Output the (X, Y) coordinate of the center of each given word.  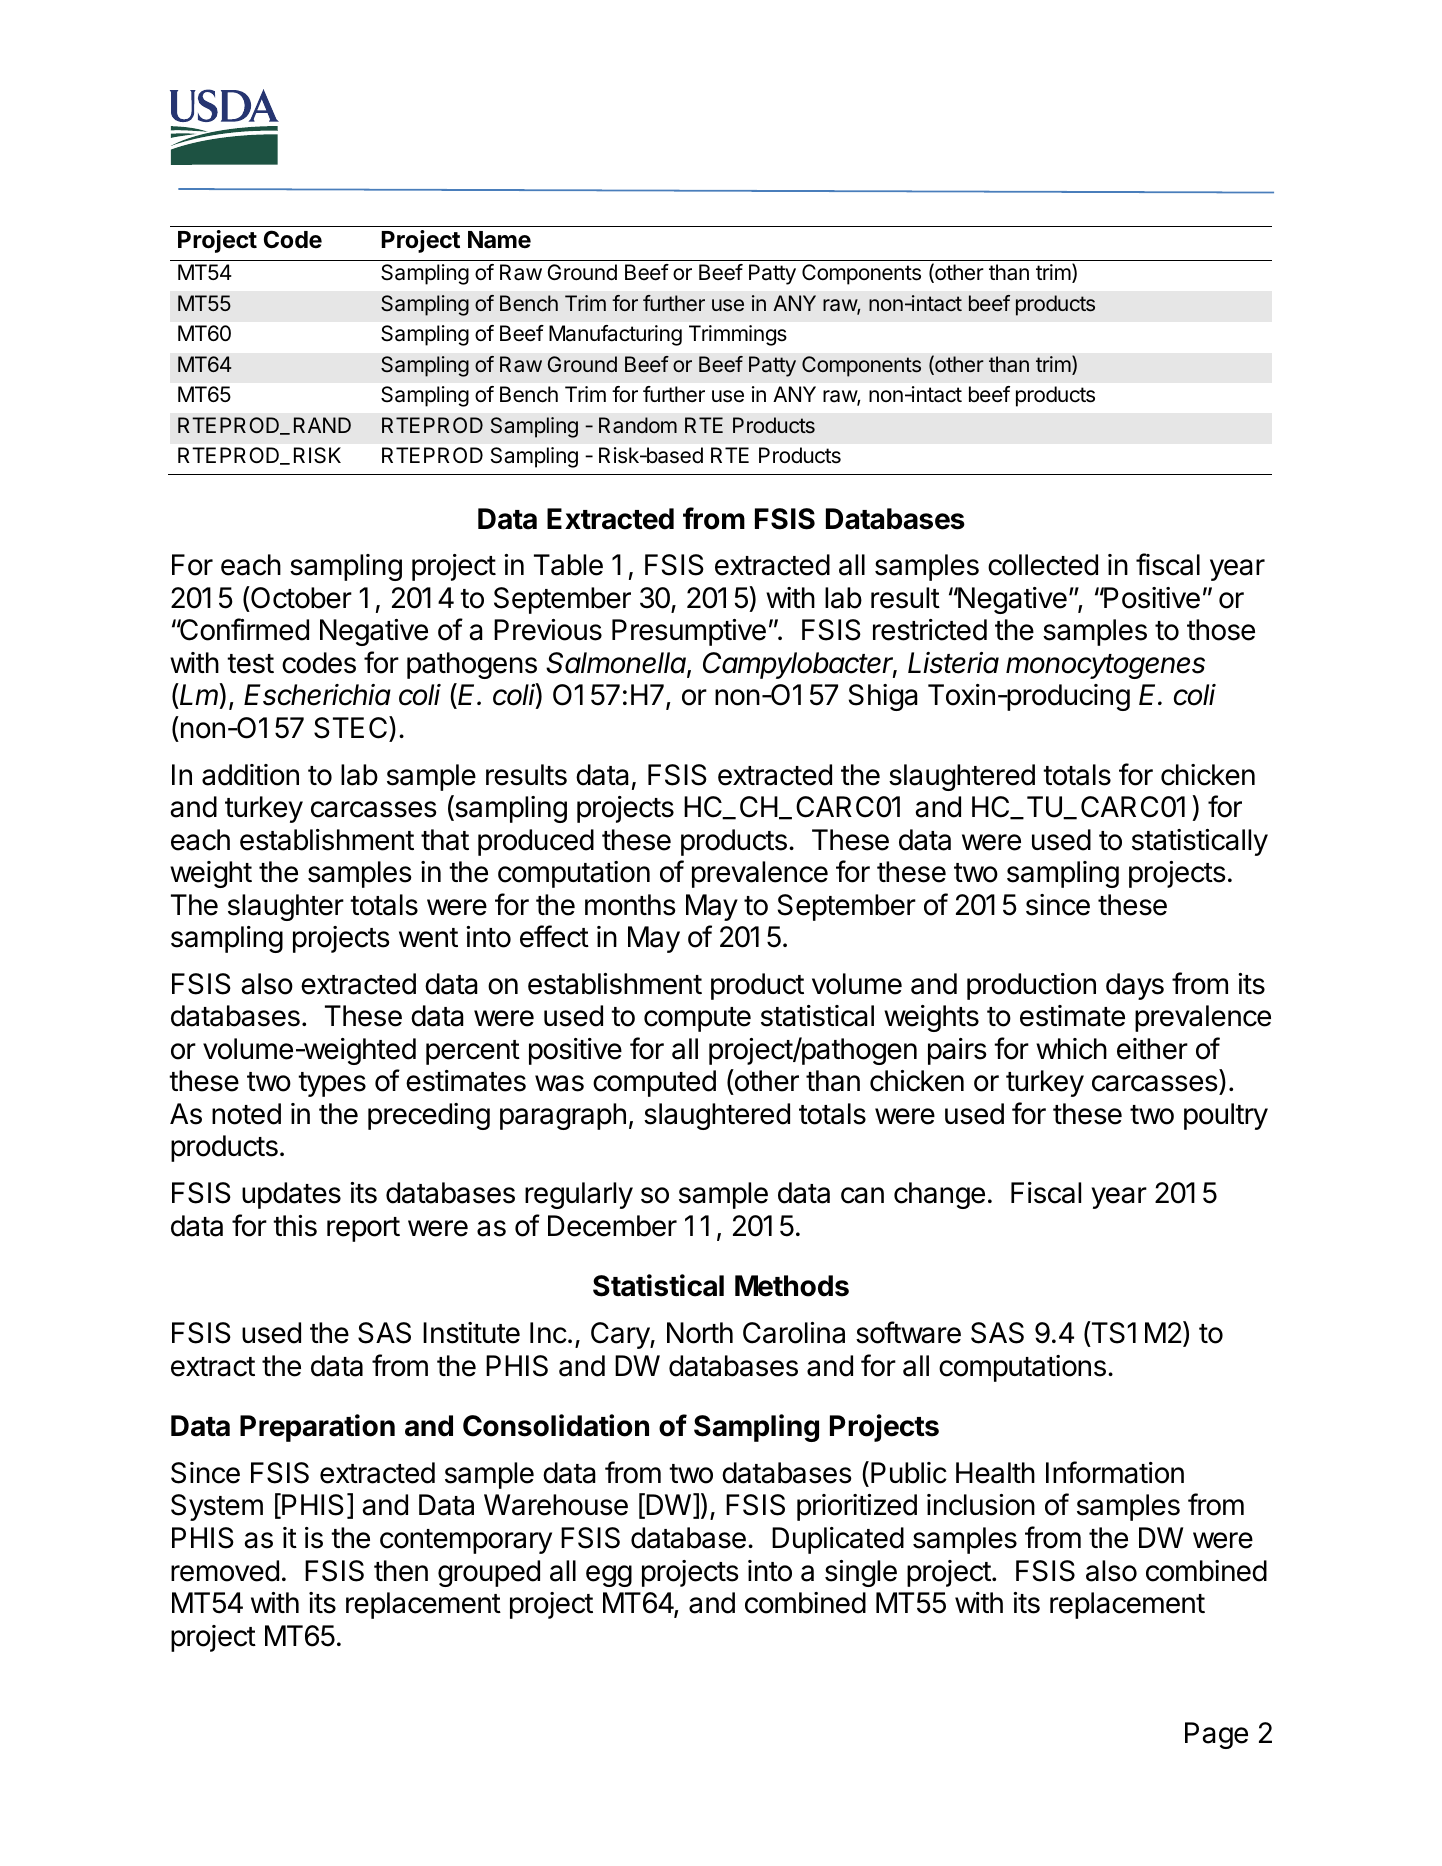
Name (499, 240)
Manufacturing (615, 335)
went (428, 938)
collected (1043, 565)
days (1135, 986)
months (630, 905)
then (401, 1571)
